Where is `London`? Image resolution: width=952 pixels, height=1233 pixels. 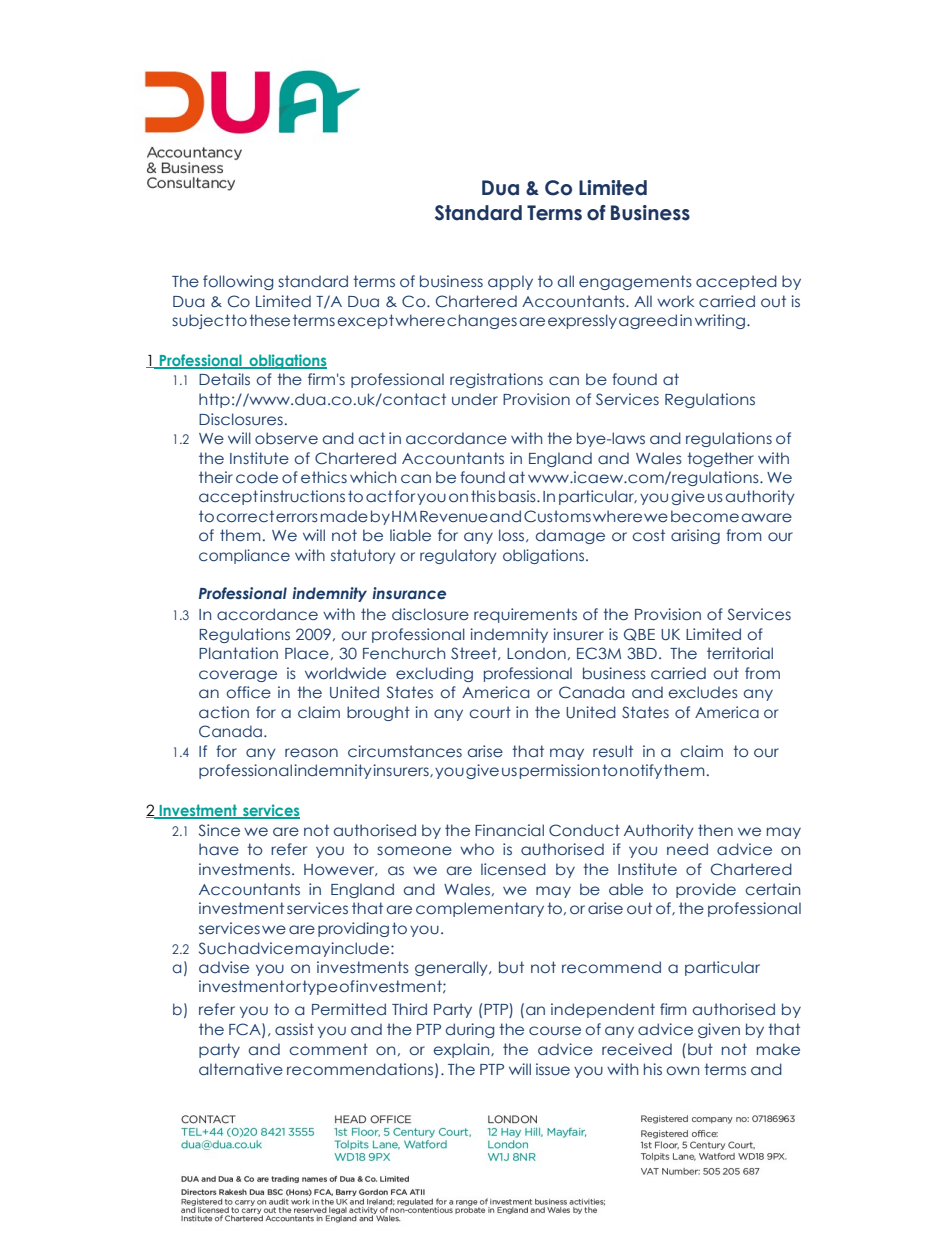
London is located at coordinates (536, 653).
